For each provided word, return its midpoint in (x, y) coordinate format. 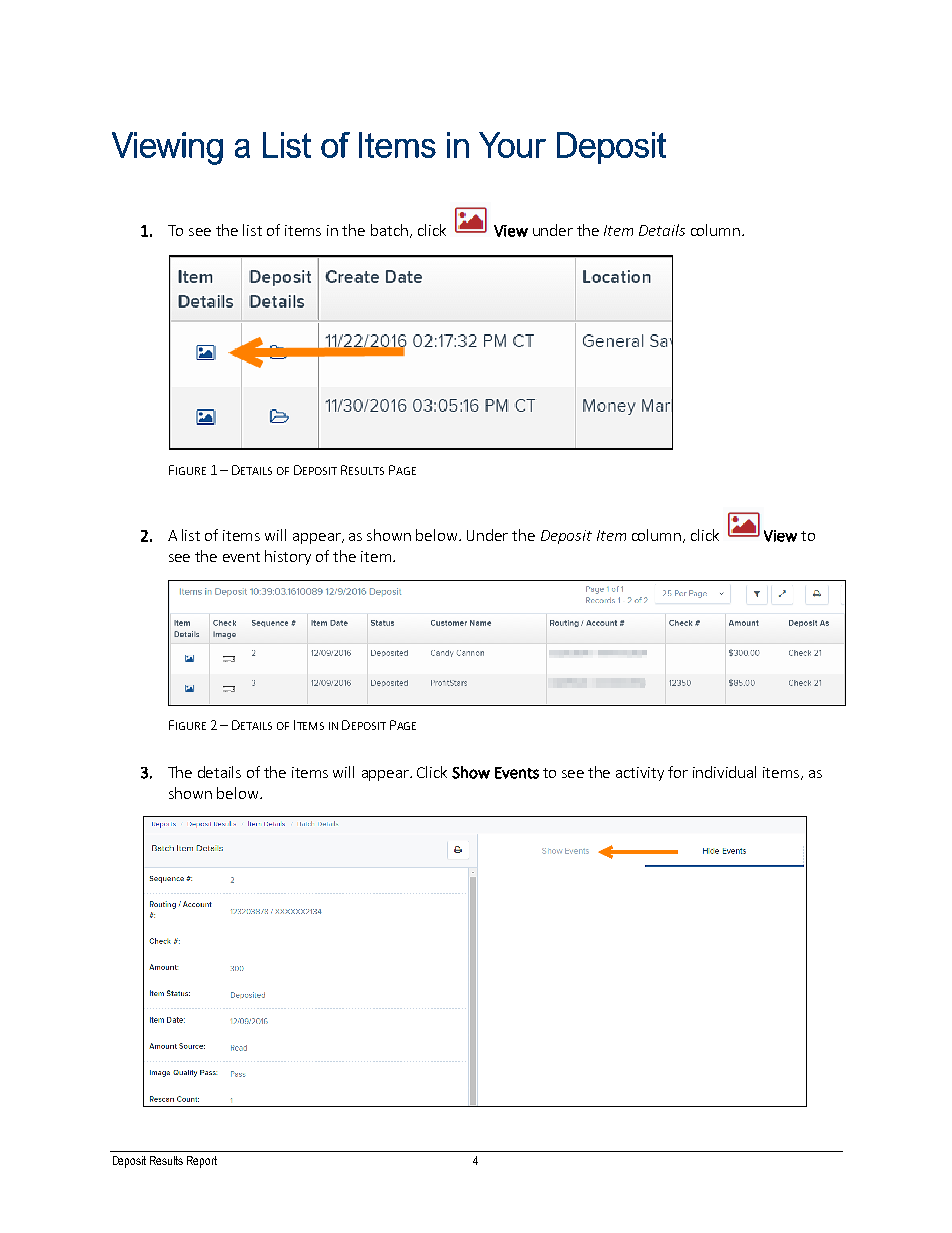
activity (640, 774)
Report (202, 1162)
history (288, 557)
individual (724, 772)
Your (512, 145)
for (678, 772)
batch (389, 230)
